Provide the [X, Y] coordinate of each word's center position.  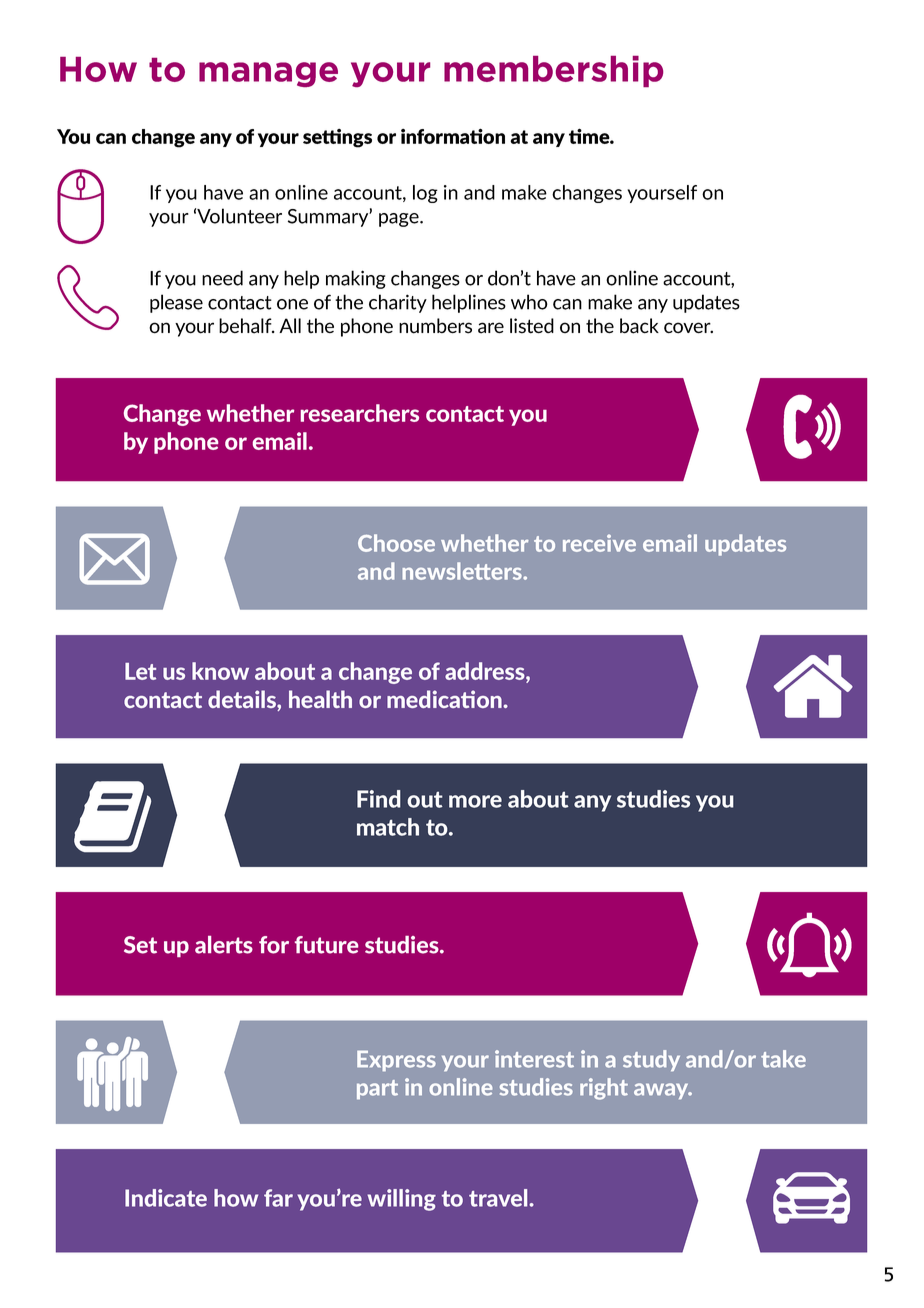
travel [499, 1198]
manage [268, 74]
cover [688, 328]
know [220, 671]
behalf [246, 326]
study [651, 1060]
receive [599, 543]
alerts [224, 945]
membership [553, 71]
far [278, 1198]
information [453, 136]
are [491, 328]
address [486, 672]
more [475, 801]
